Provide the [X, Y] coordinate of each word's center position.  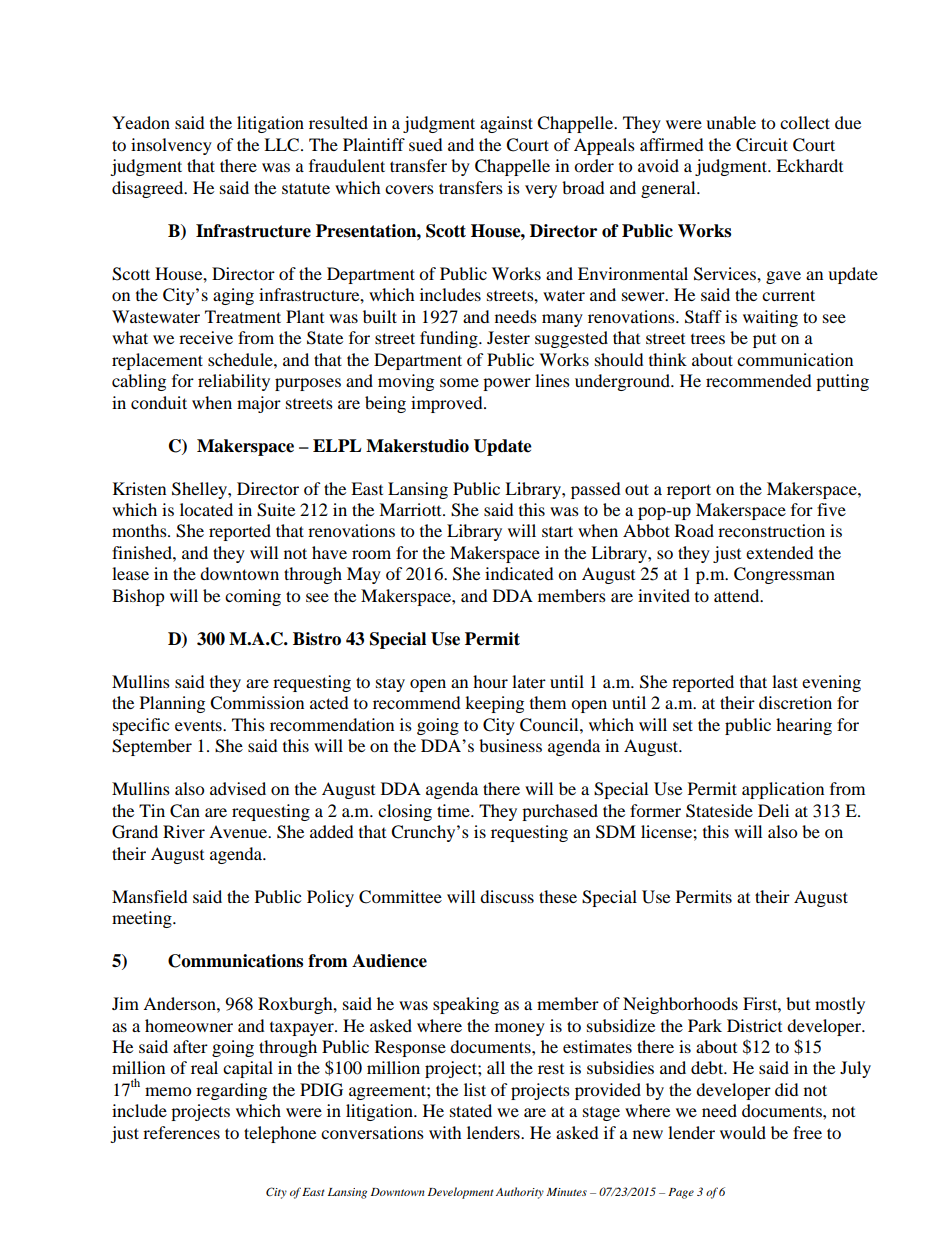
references [181, 1132]
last [785, 681]
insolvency [171, 146]
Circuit [762, 145]
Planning [172, 704]
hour [490, 681]
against [506, 124]
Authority [520, 1193]
